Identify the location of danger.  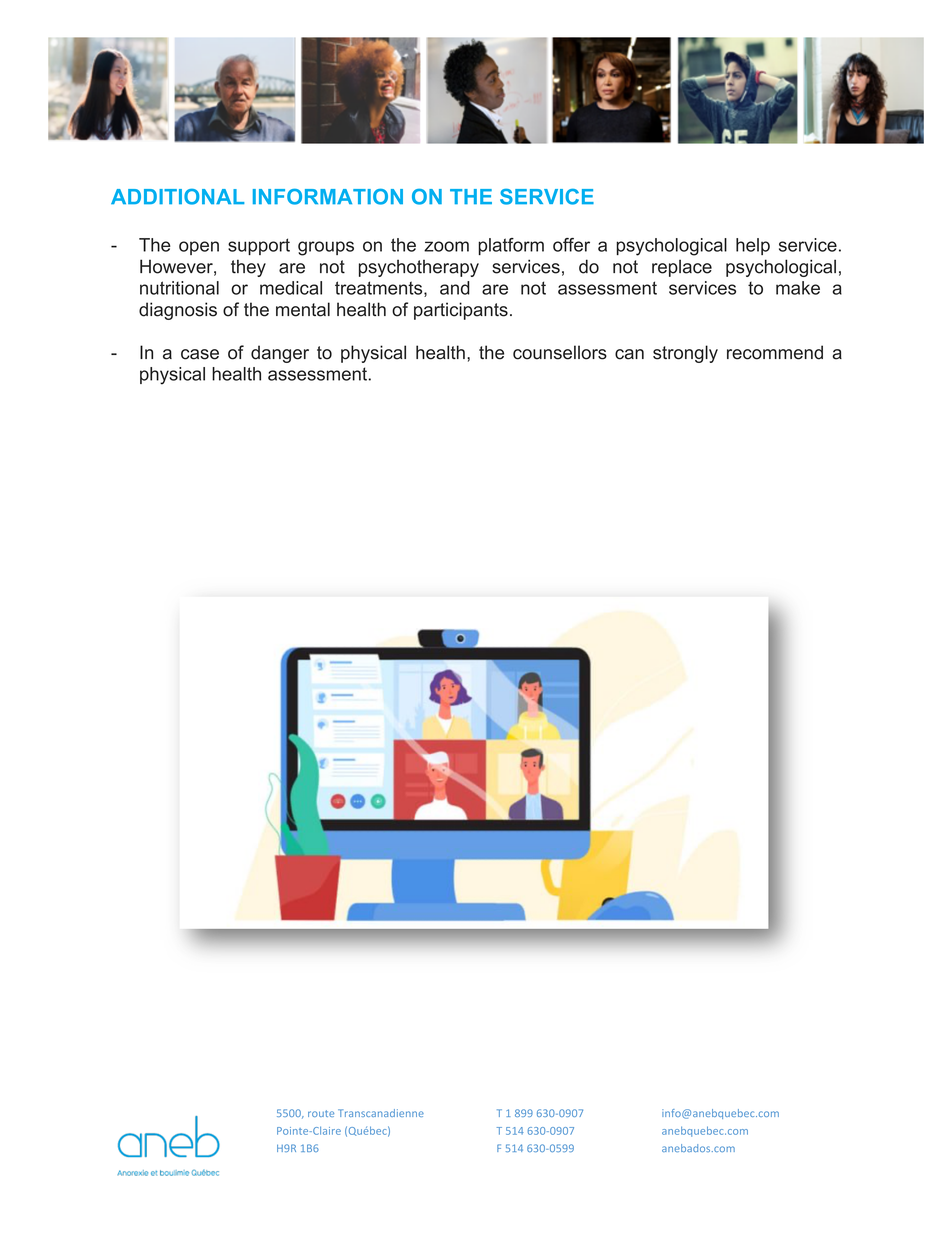
(280, 354).
